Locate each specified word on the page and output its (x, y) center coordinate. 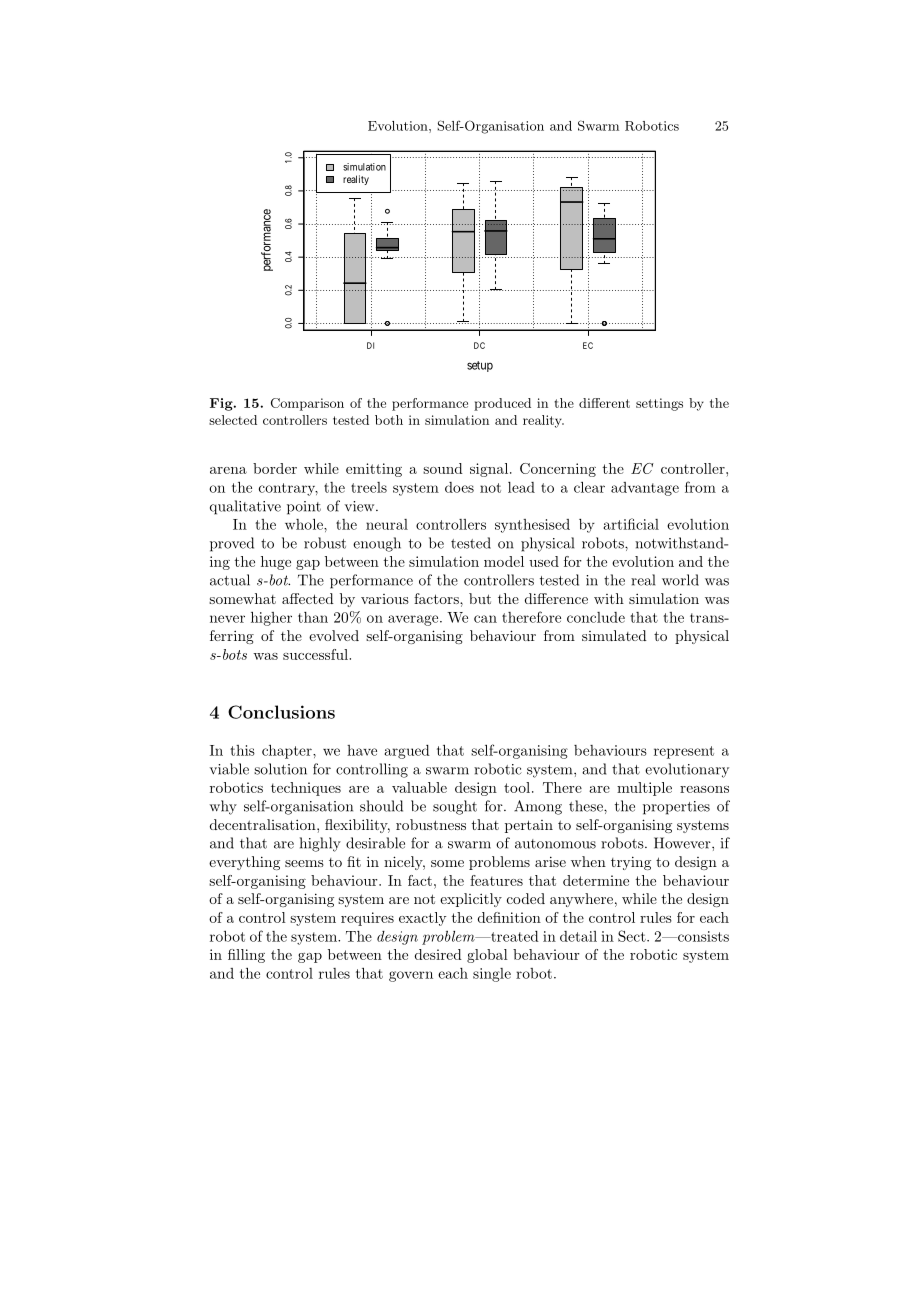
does (459, 487)
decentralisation (264, 824)
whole (305, 524)
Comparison (307, 404)
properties (676, 808)
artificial (631, 524)
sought (455, 807)
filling (246, 956)
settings (659, 404)
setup (480, 366)
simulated (614, 635)
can (485, 619)
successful (316, 654)
